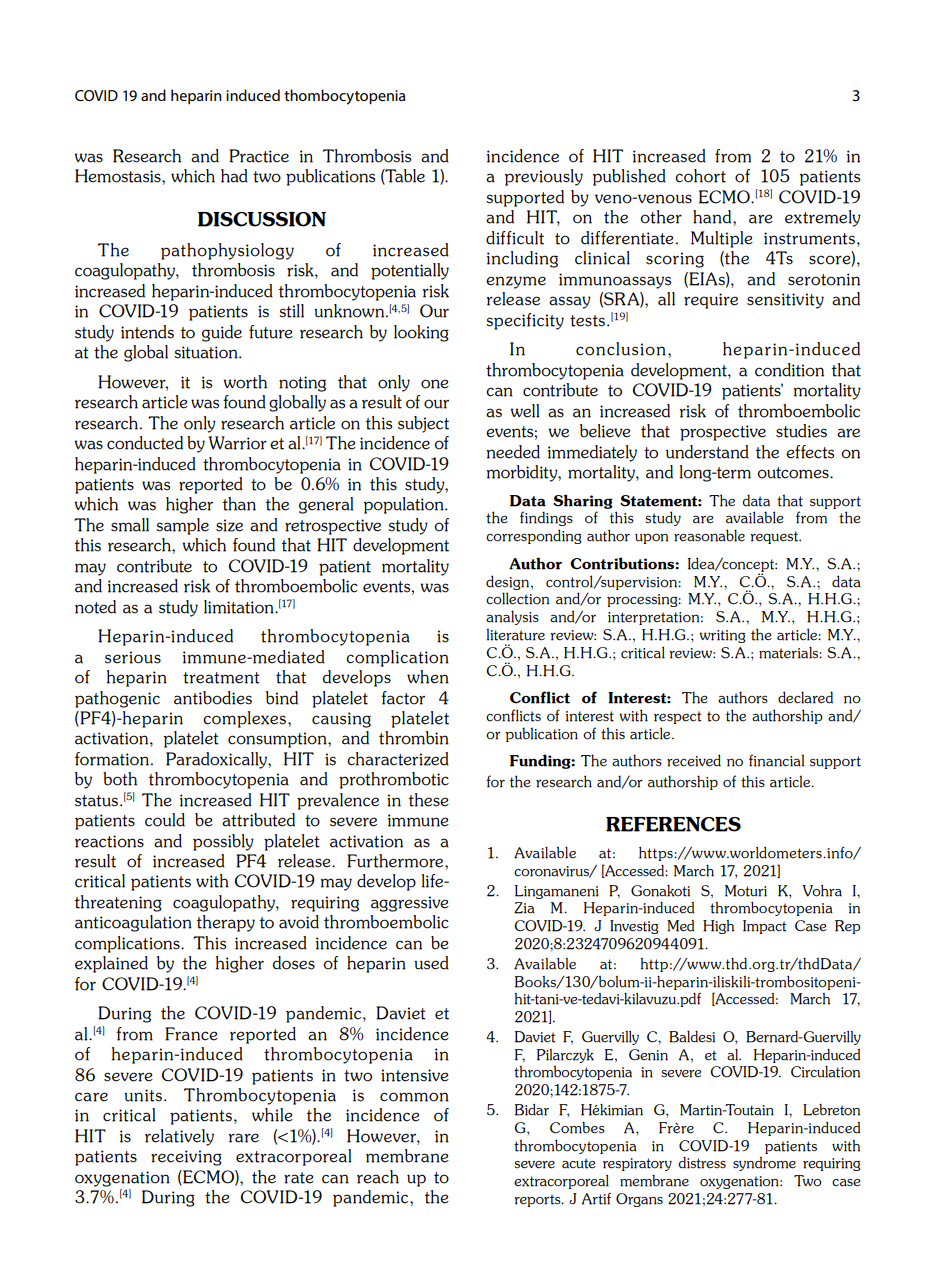 The width and height of the document is (945, 1288). I want to click on writing, so click(722, 636).
